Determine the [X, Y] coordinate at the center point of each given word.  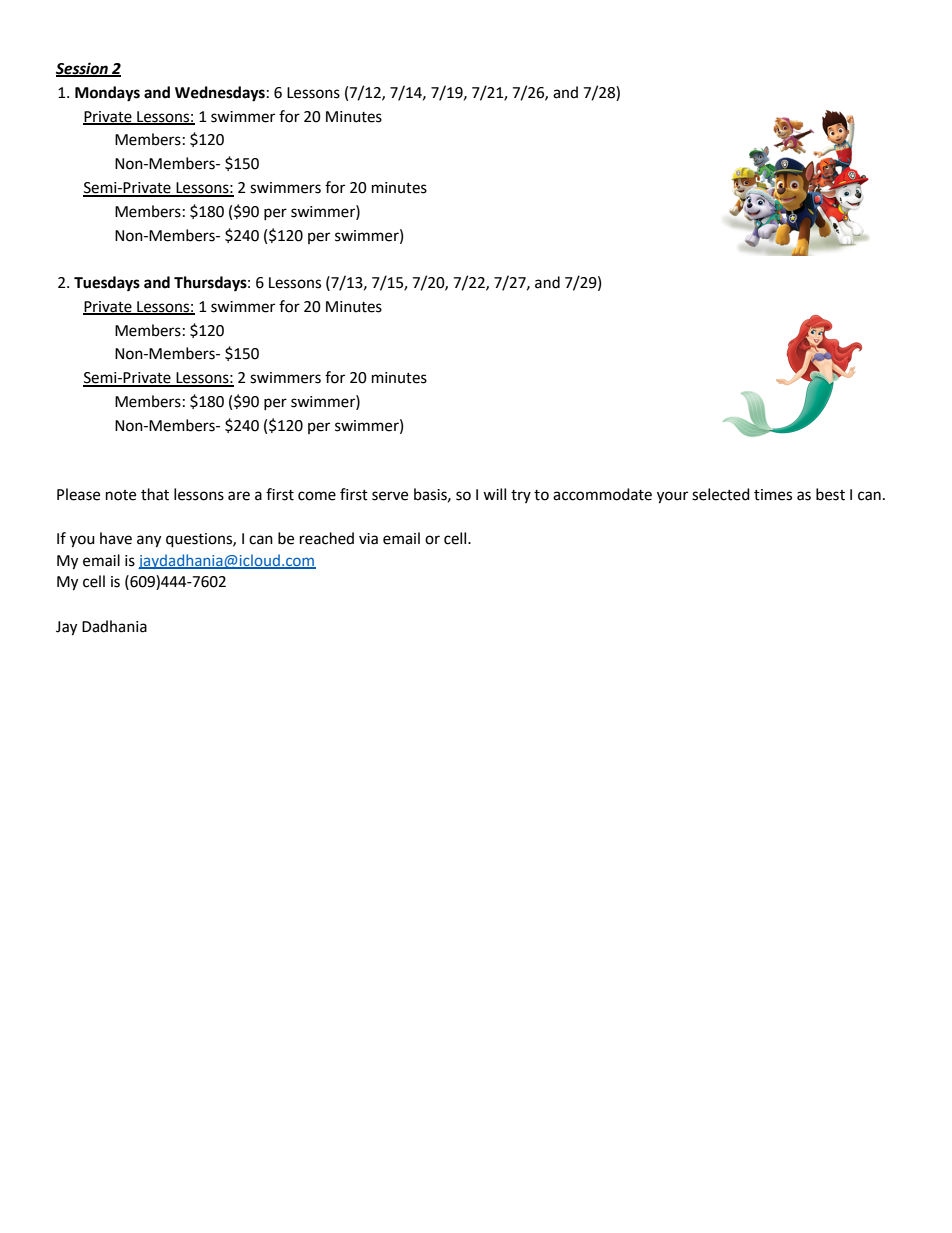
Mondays [107, 94]
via [368, 539]
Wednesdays [220, 94]
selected [721, 494]
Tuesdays [107, 284]
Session [83, 69]
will [494, 494]
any [149, 541]
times [773, 495]
